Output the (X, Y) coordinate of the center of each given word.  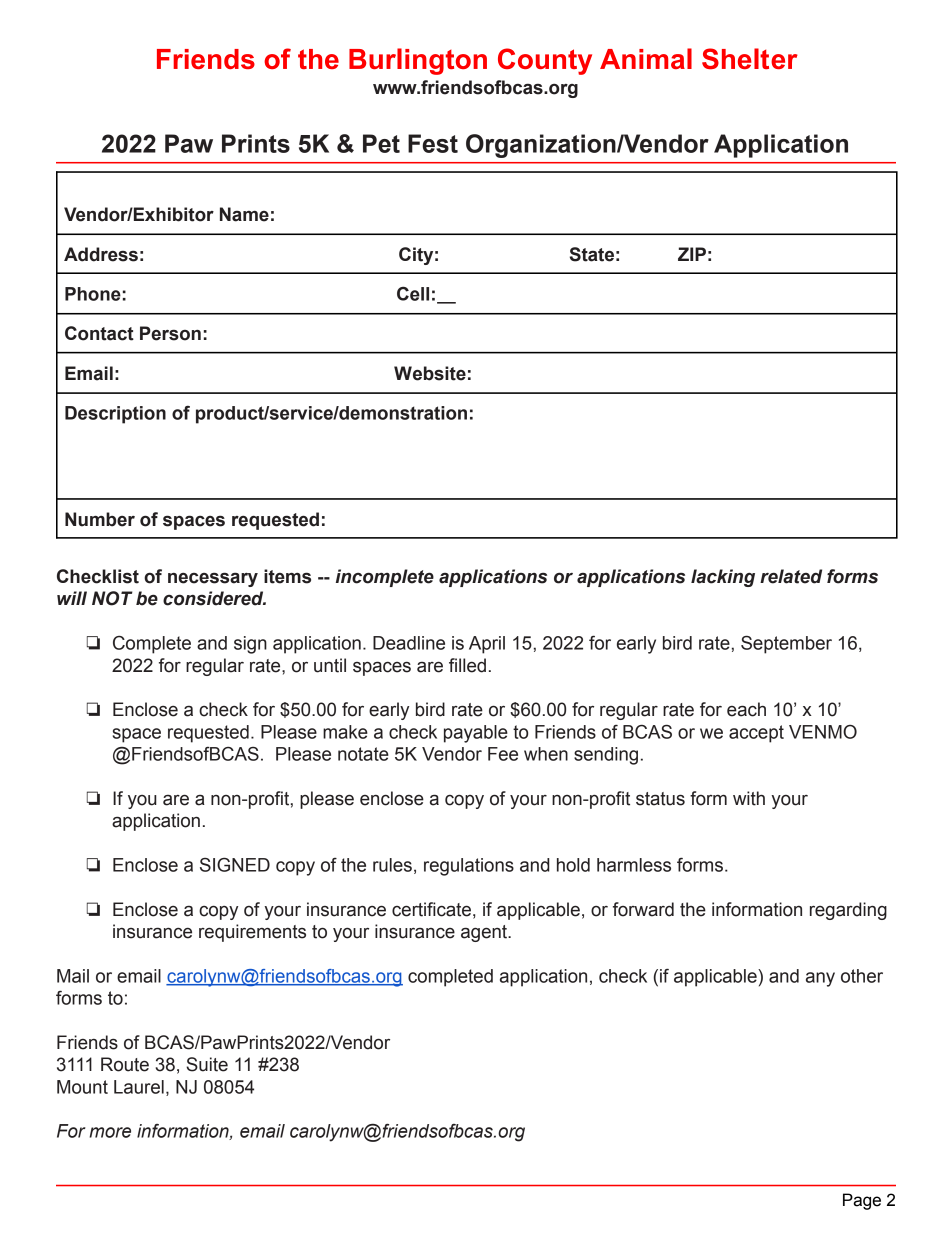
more (110, 1132)
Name (244, 214)
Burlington (418, 61)
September (786, 644)
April (487, 645)
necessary (213, 579)
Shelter (750, 59)
